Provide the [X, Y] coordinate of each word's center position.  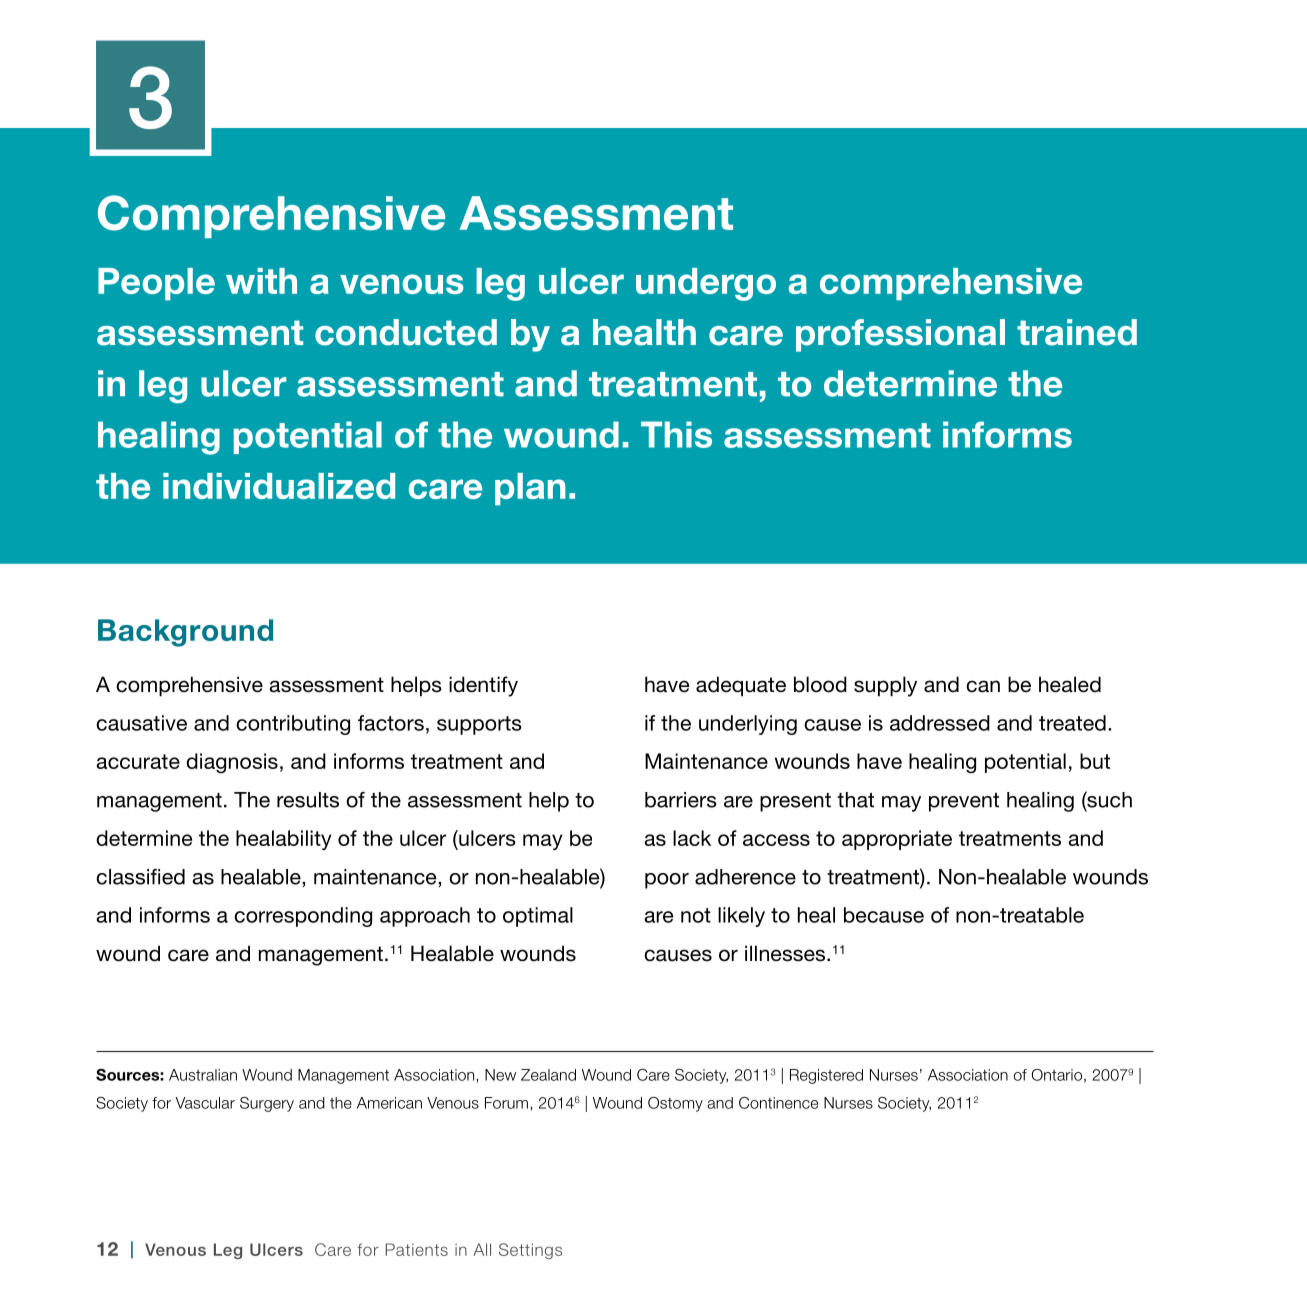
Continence [778, 1103]
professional [900, 335]
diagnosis [232, 763]
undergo [706, 284]
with [261, 281]
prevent [964, 802]
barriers [681, 800]
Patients [417, 1249]
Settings [530, 1251]
